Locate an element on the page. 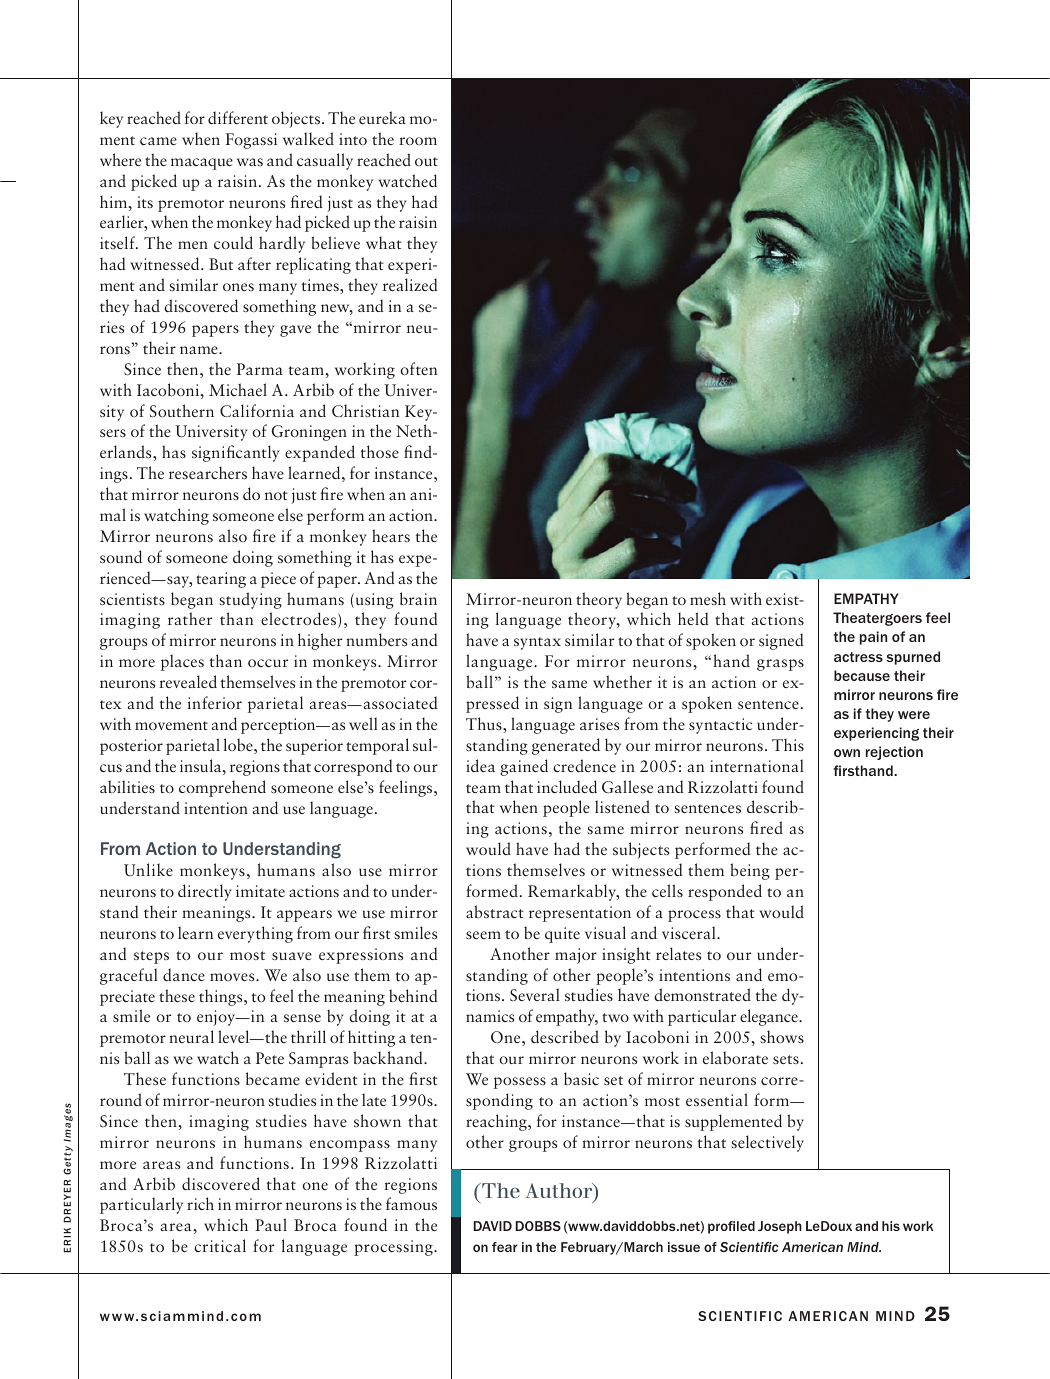 Image resolution: width=1050 pixels, height=1379 pixels. because is located at coordinates (862, 675).
